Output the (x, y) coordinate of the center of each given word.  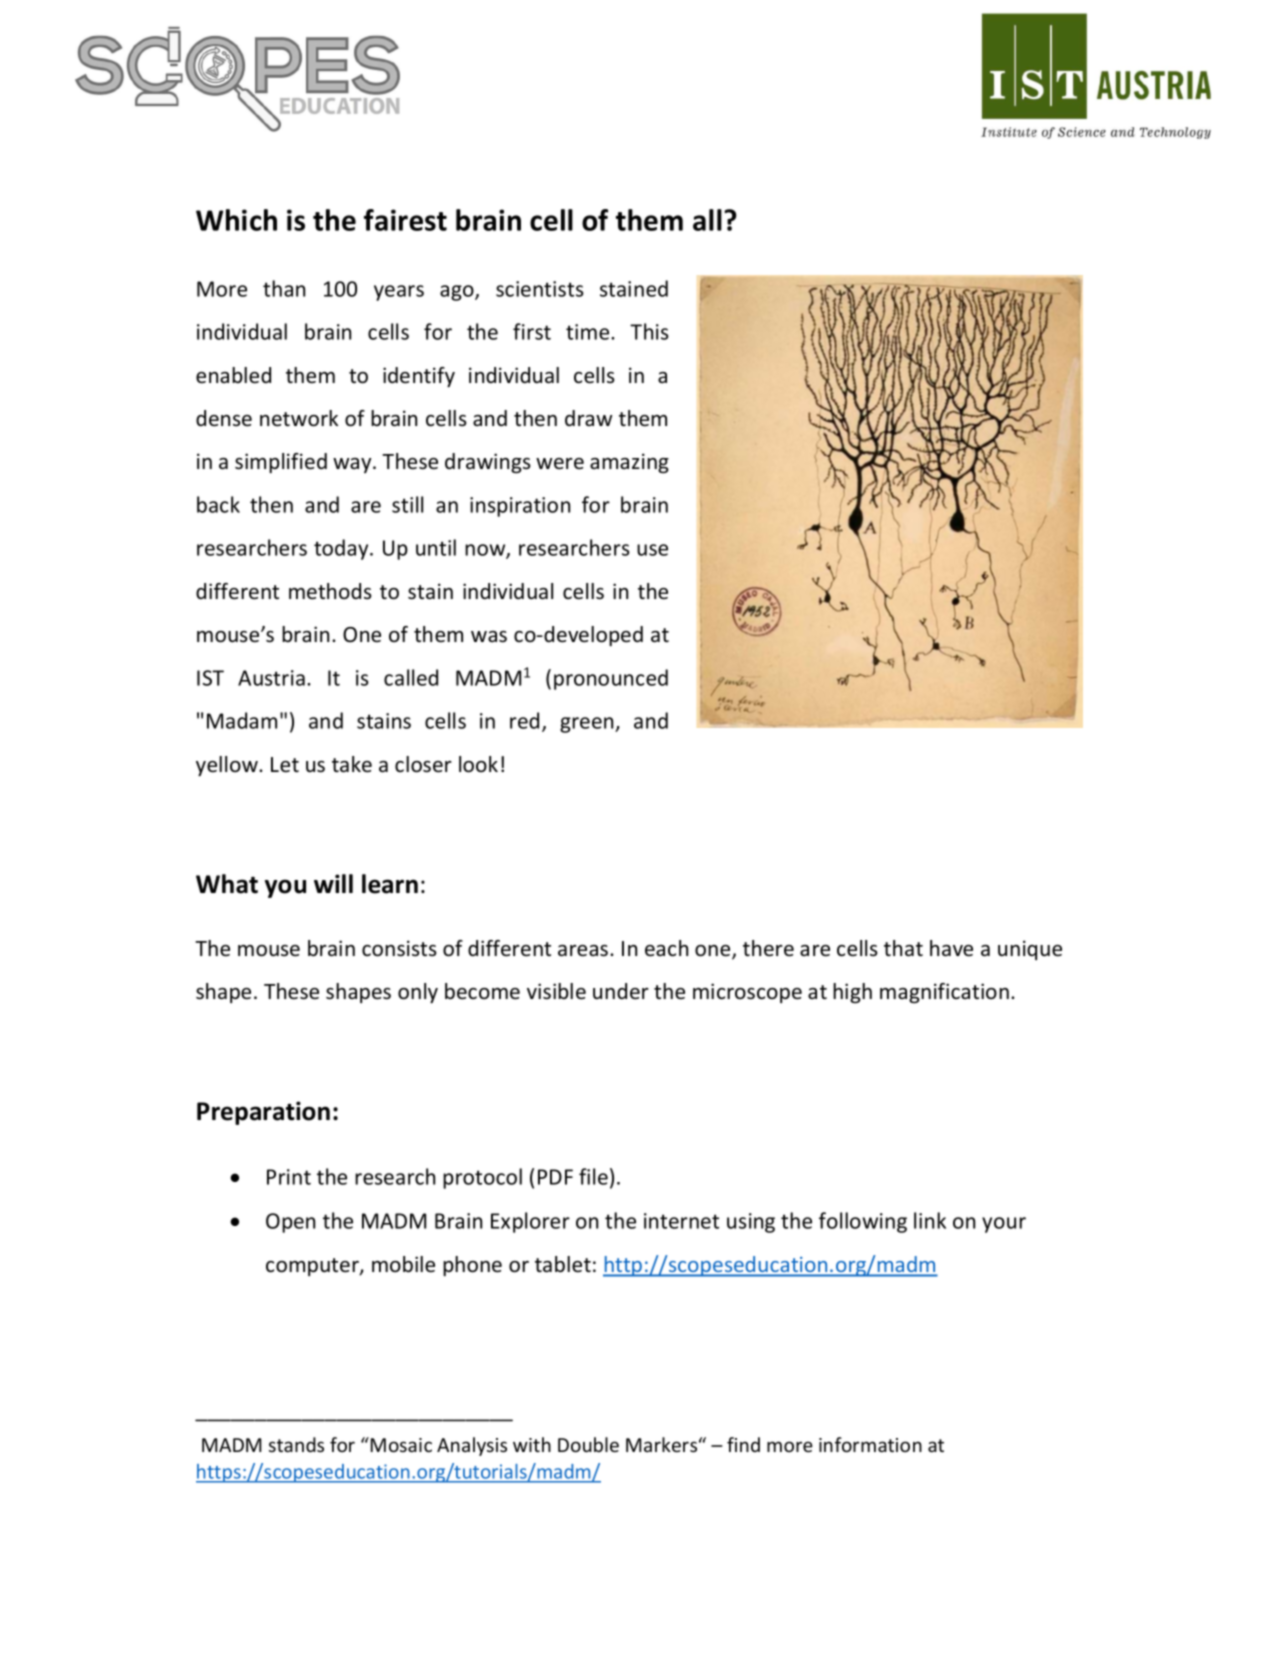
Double (588, 1444)
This (649, 331)
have (951, 948)
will (333, 883)
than (284, 288)
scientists (540, 289)
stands (296, 1444)
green (588, 725)
